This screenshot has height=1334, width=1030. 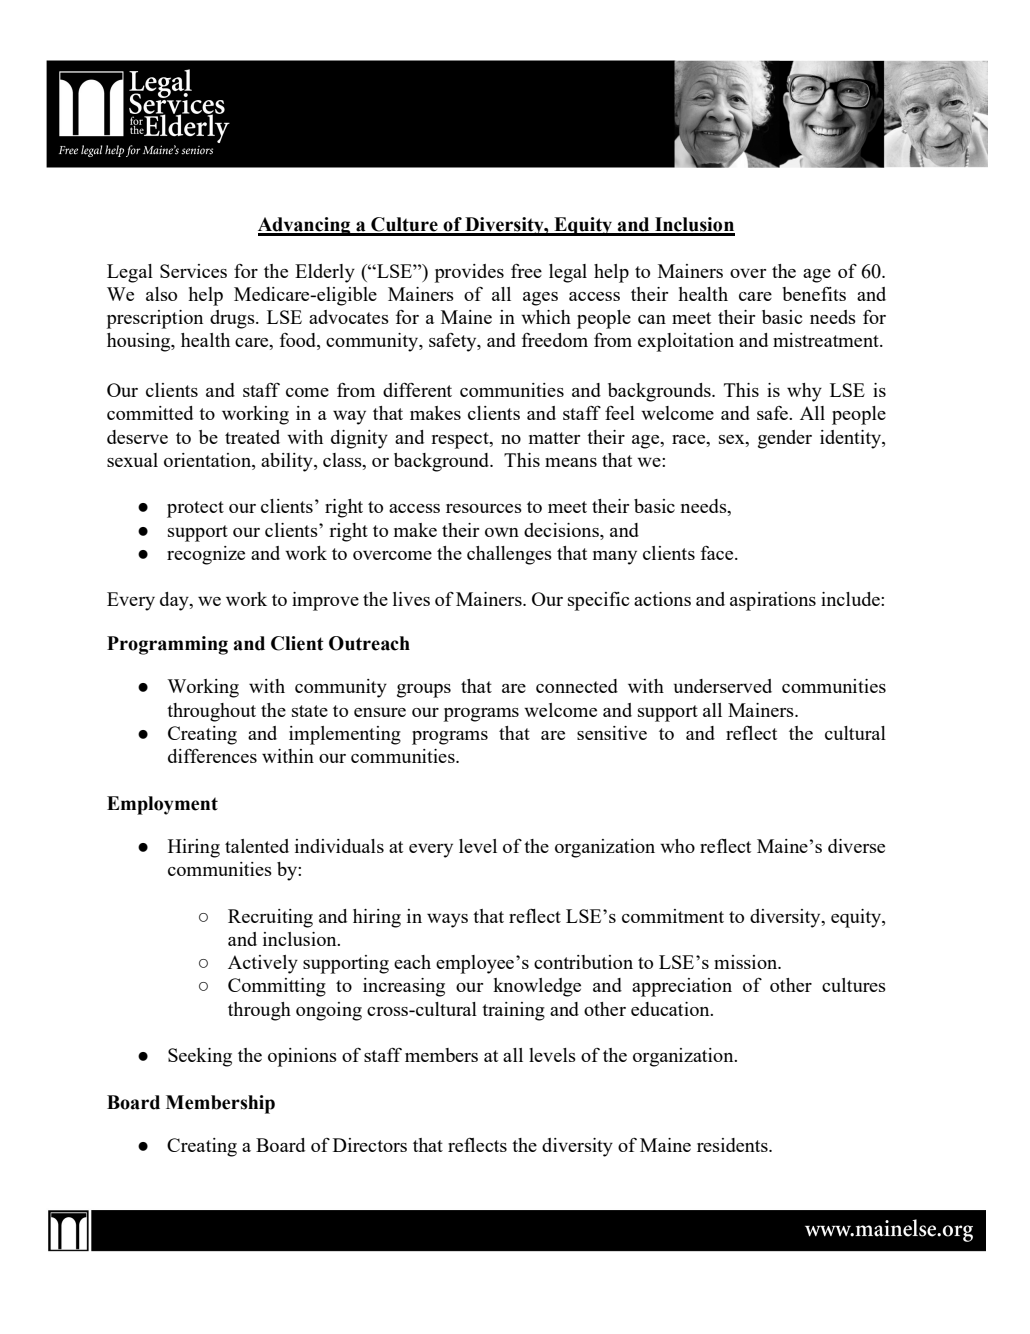 I want to click on respect, so click(x=461, y=440).
